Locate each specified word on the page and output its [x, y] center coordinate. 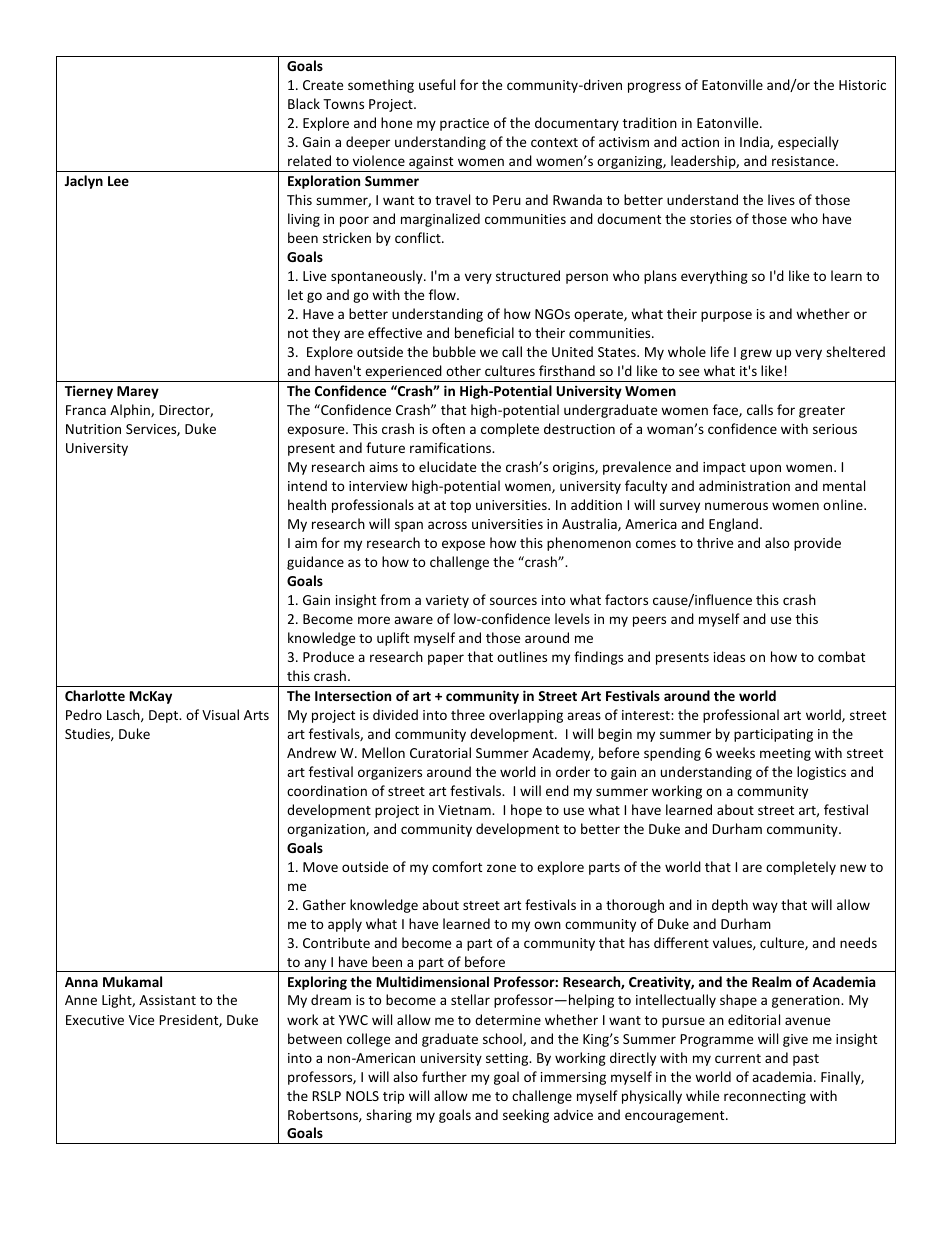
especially [808, 143]
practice [464, 124]
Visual [220, 714]
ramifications [452, 447]
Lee [118, 181]
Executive [95, 1020]
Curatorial [440, 752]
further [444, 1076]
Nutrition [93, 429]
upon [765, 469]
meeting [785, 754]
